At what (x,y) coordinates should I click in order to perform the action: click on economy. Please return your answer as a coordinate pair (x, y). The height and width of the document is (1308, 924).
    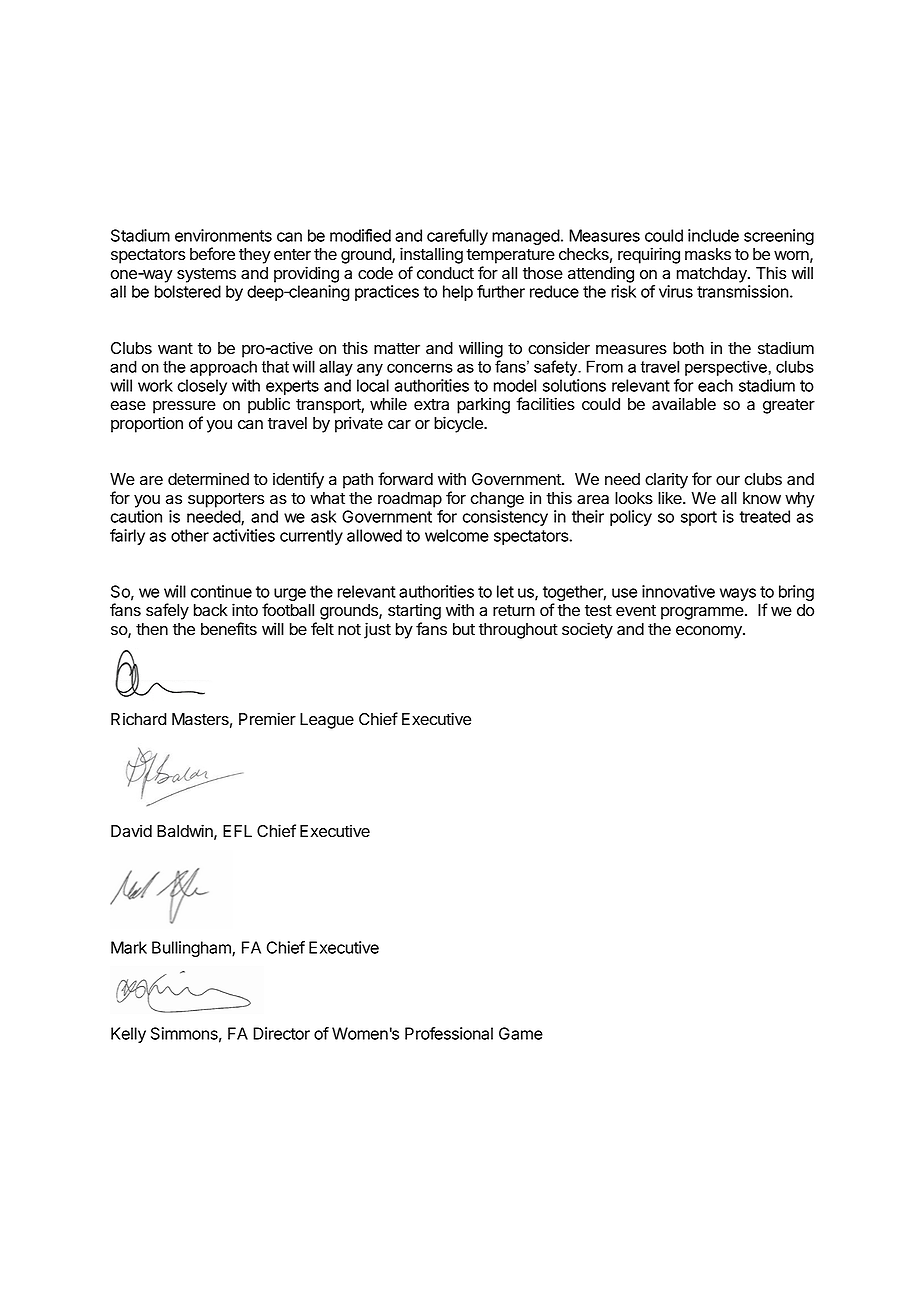
    Looking at the image, I should click on (710, 632).
